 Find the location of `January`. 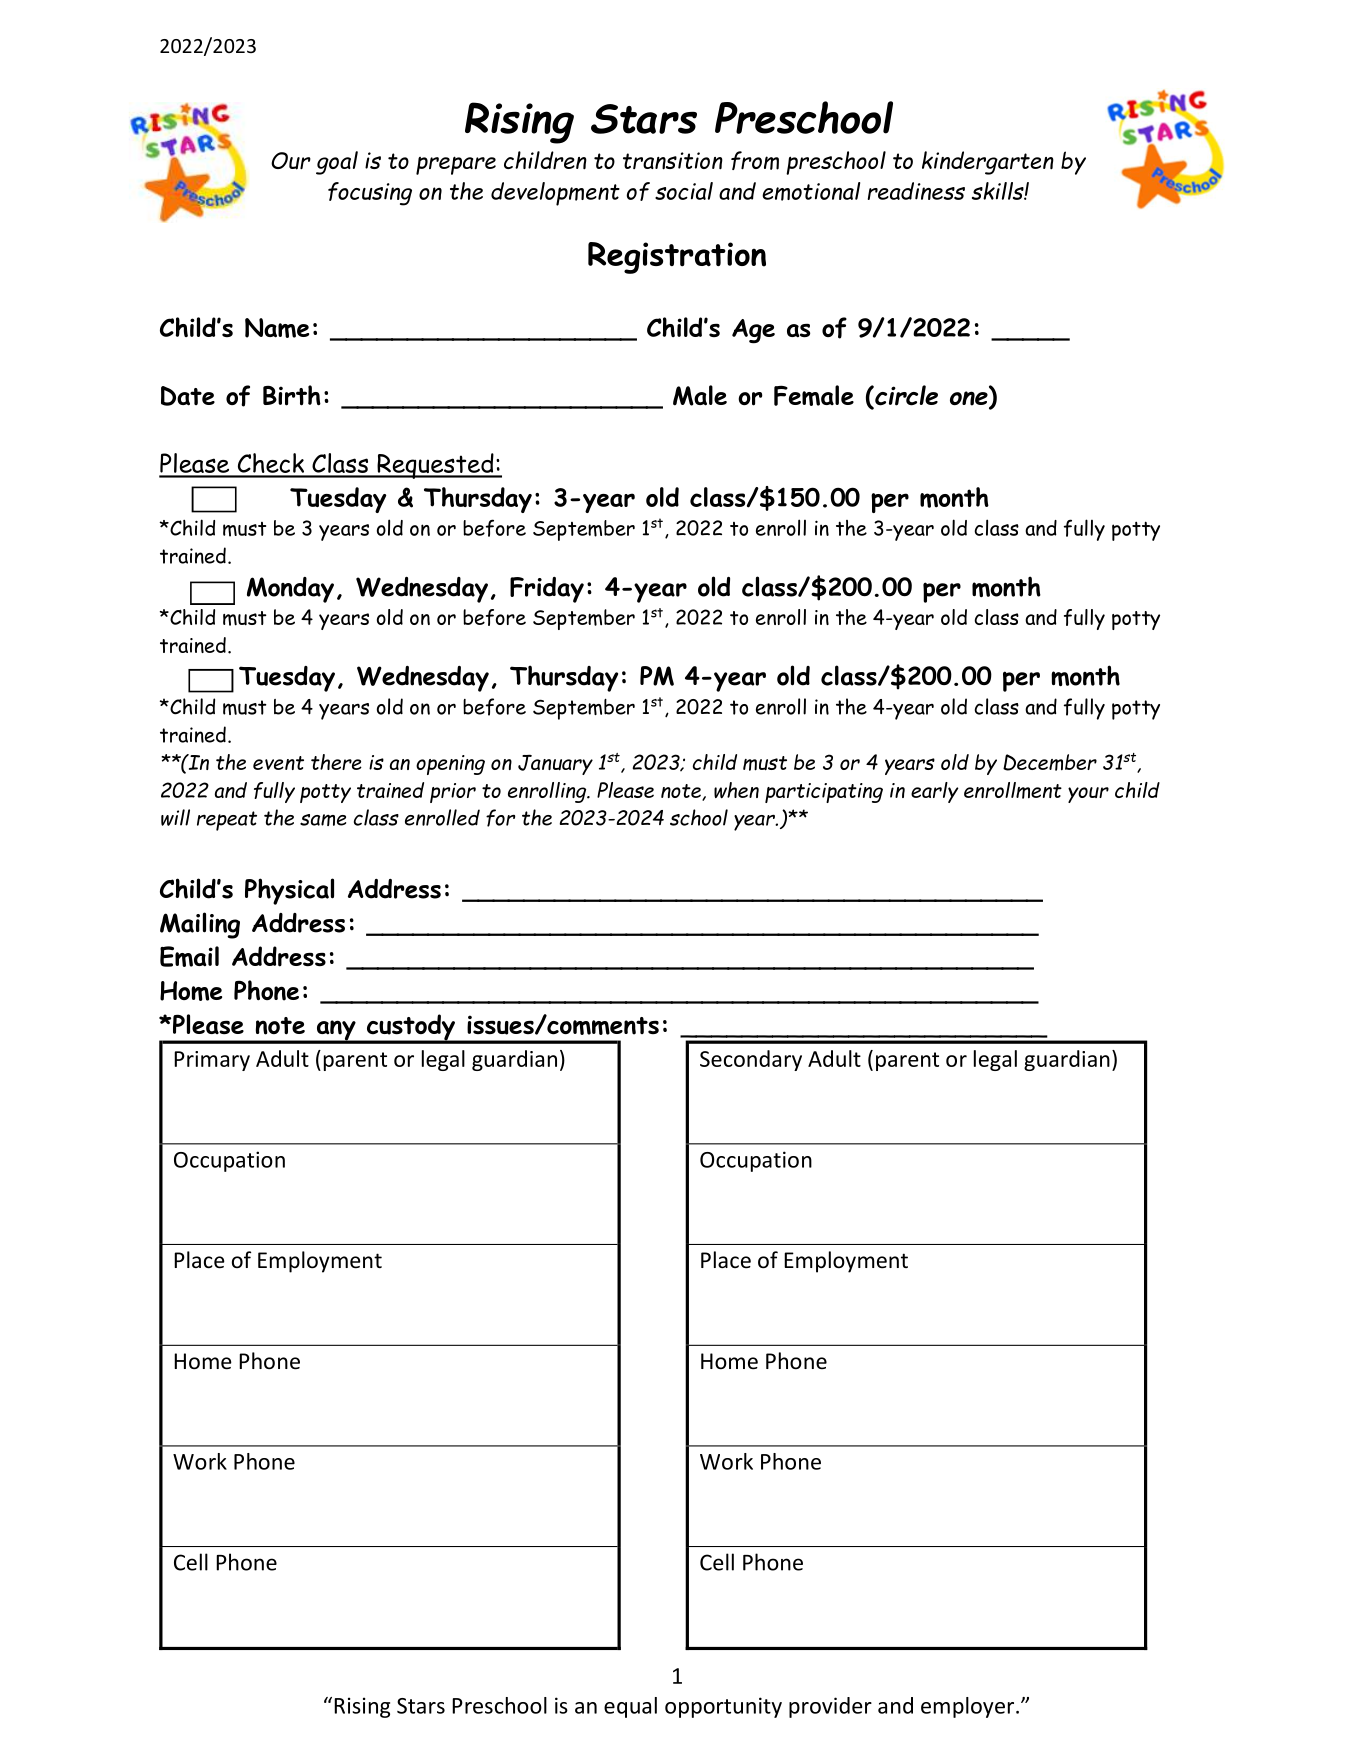

January is located at coordinates (555, 764).
